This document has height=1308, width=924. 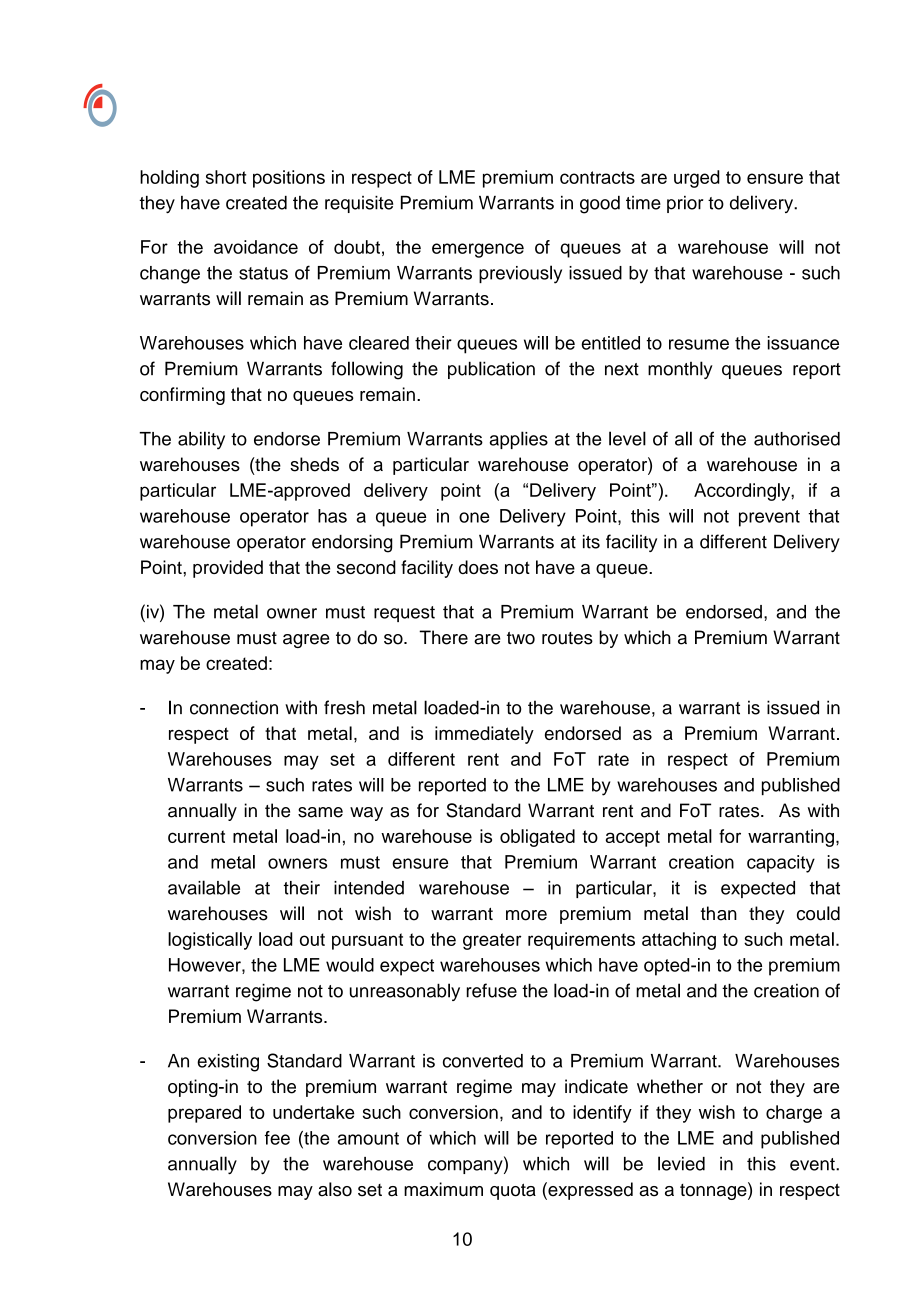 I want to click on than, so click(x=719, y=913).
